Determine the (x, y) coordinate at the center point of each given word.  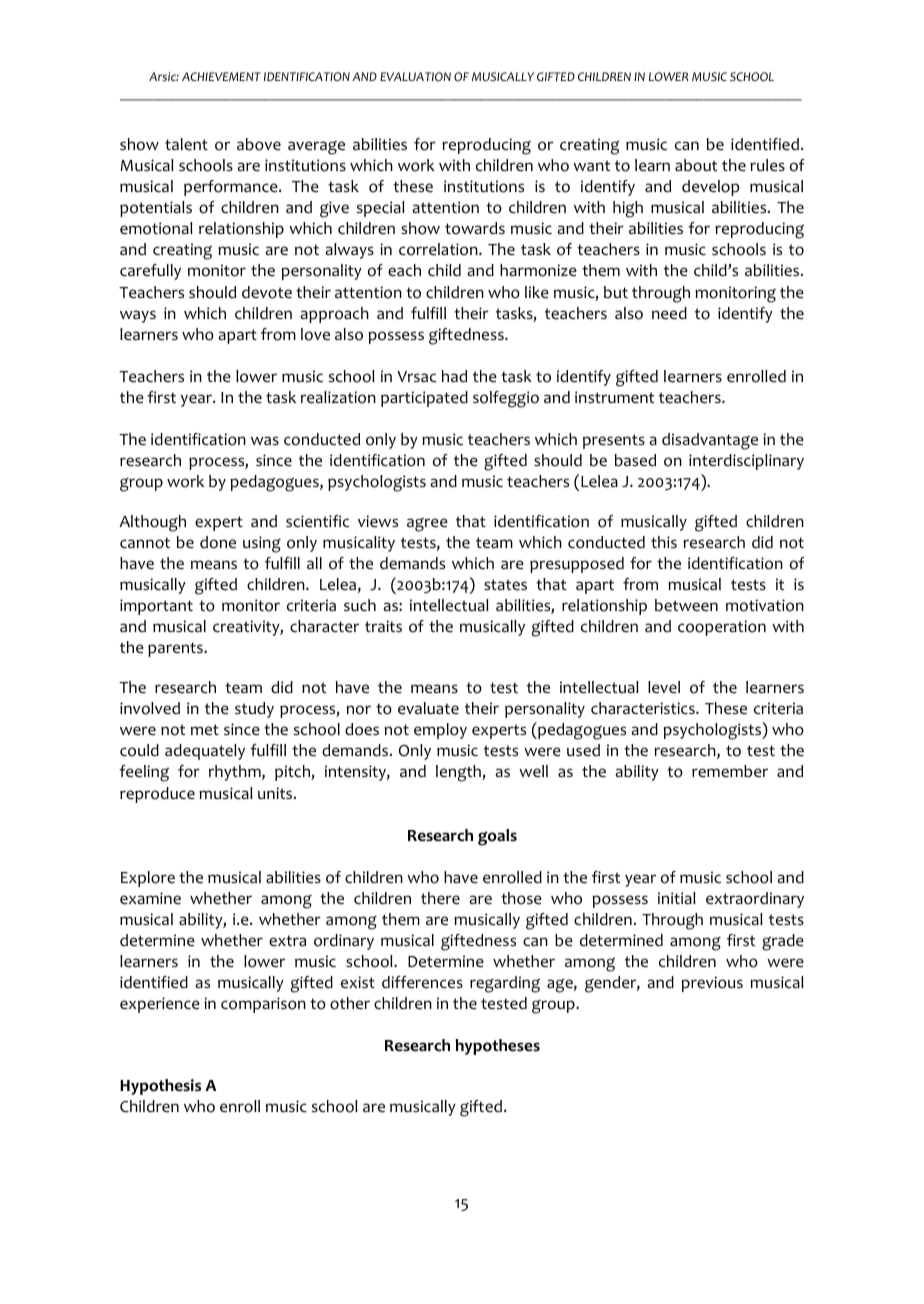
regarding (505, 984)
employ (440, 731)
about (696, 165)
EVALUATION (415, 77)
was (265, 440)
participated (424, 399)
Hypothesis (160, 1087)
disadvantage (710, 441)
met (205, 730)
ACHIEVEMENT (221, 76)
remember (730, 771)
